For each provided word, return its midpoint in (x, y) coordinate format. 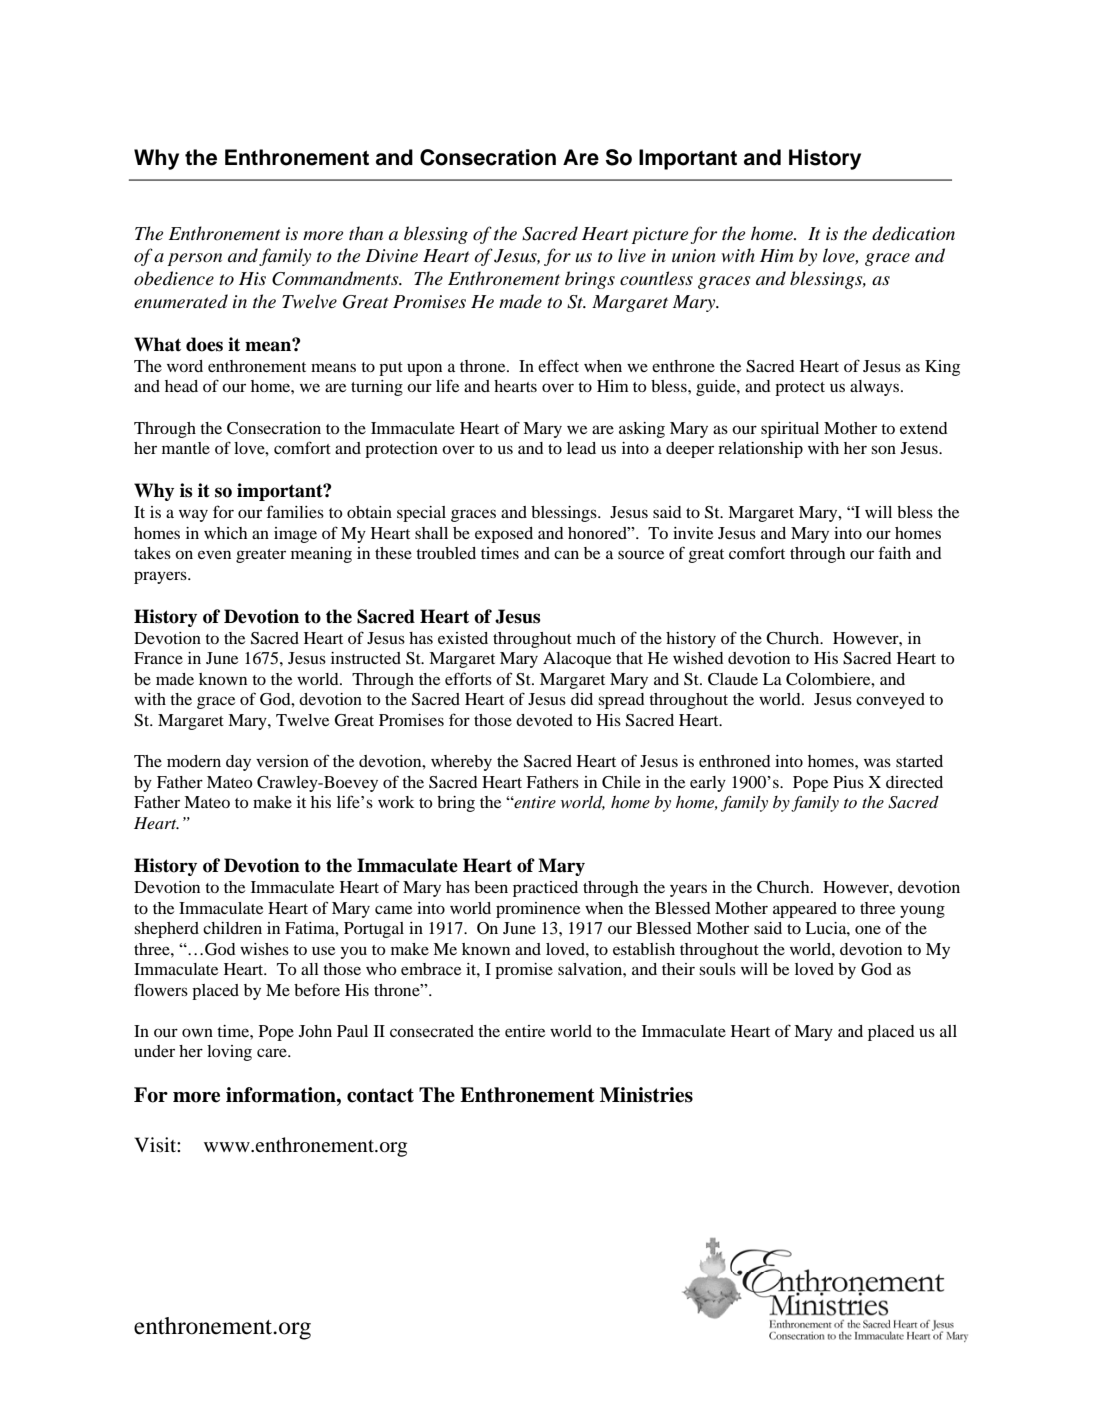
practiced (545, 889)
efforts (468, 678)
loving (229, 1053)
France (158, 658)
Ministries (646, 1095)
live (632, 255)
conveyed (890, 701)
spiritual (790, 430)
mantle (186, 448)
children (232, 928)
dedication (913, 233)
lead (581, 448)
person (194, 259)
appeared (805, 910)
